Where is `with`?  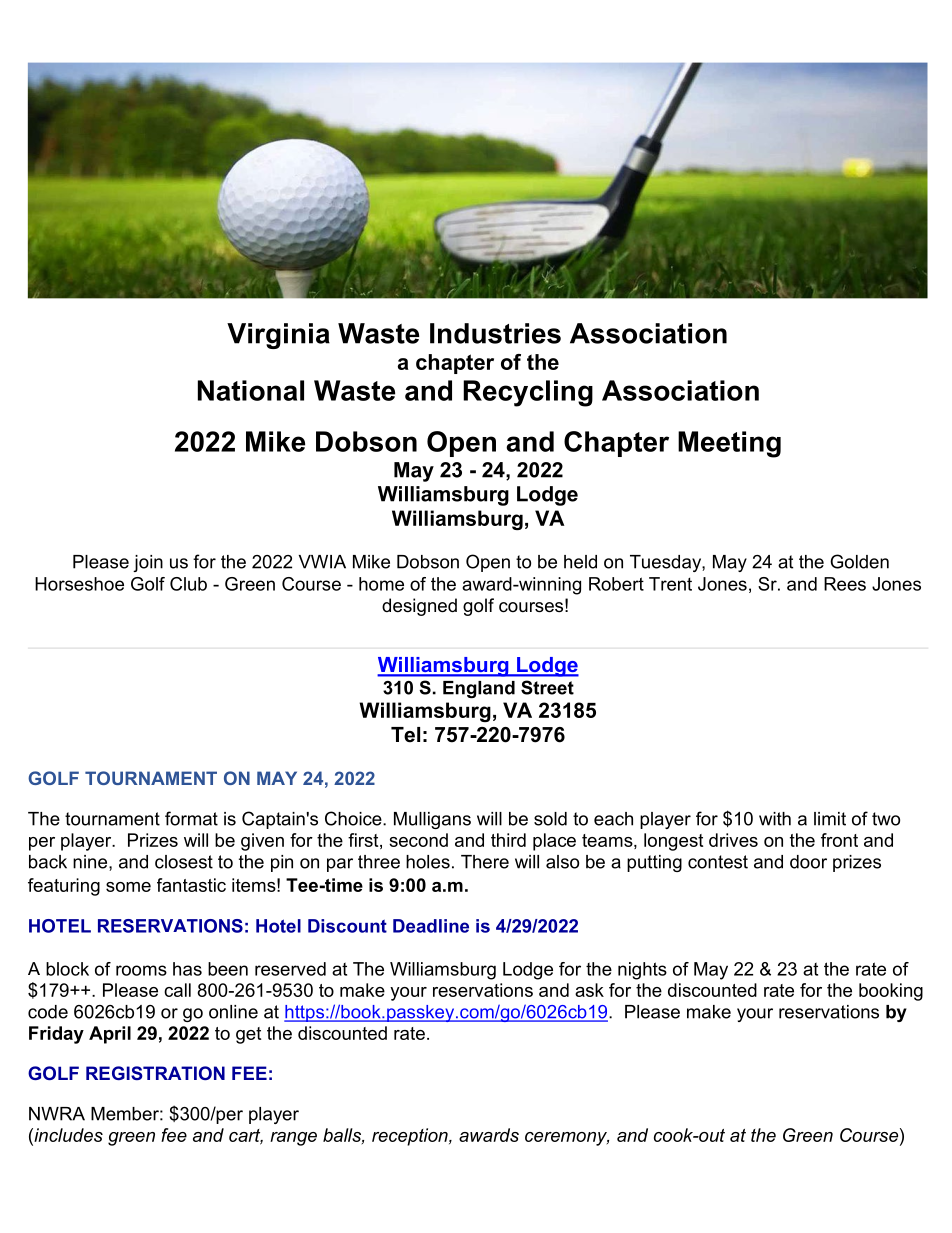 with is located at coordinates (775, 819).
